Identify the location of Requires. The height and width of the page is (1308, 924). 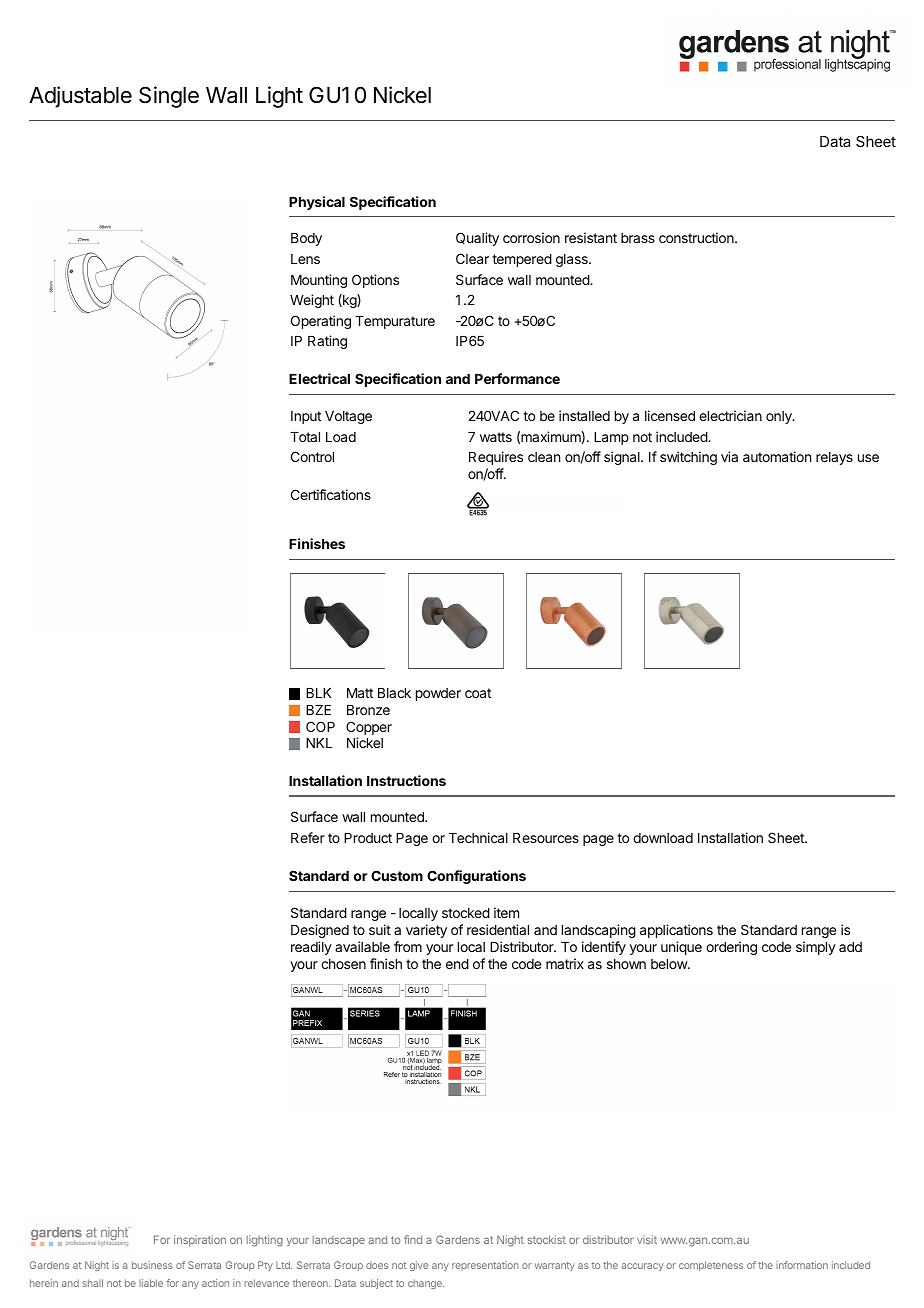
(496, 458).
